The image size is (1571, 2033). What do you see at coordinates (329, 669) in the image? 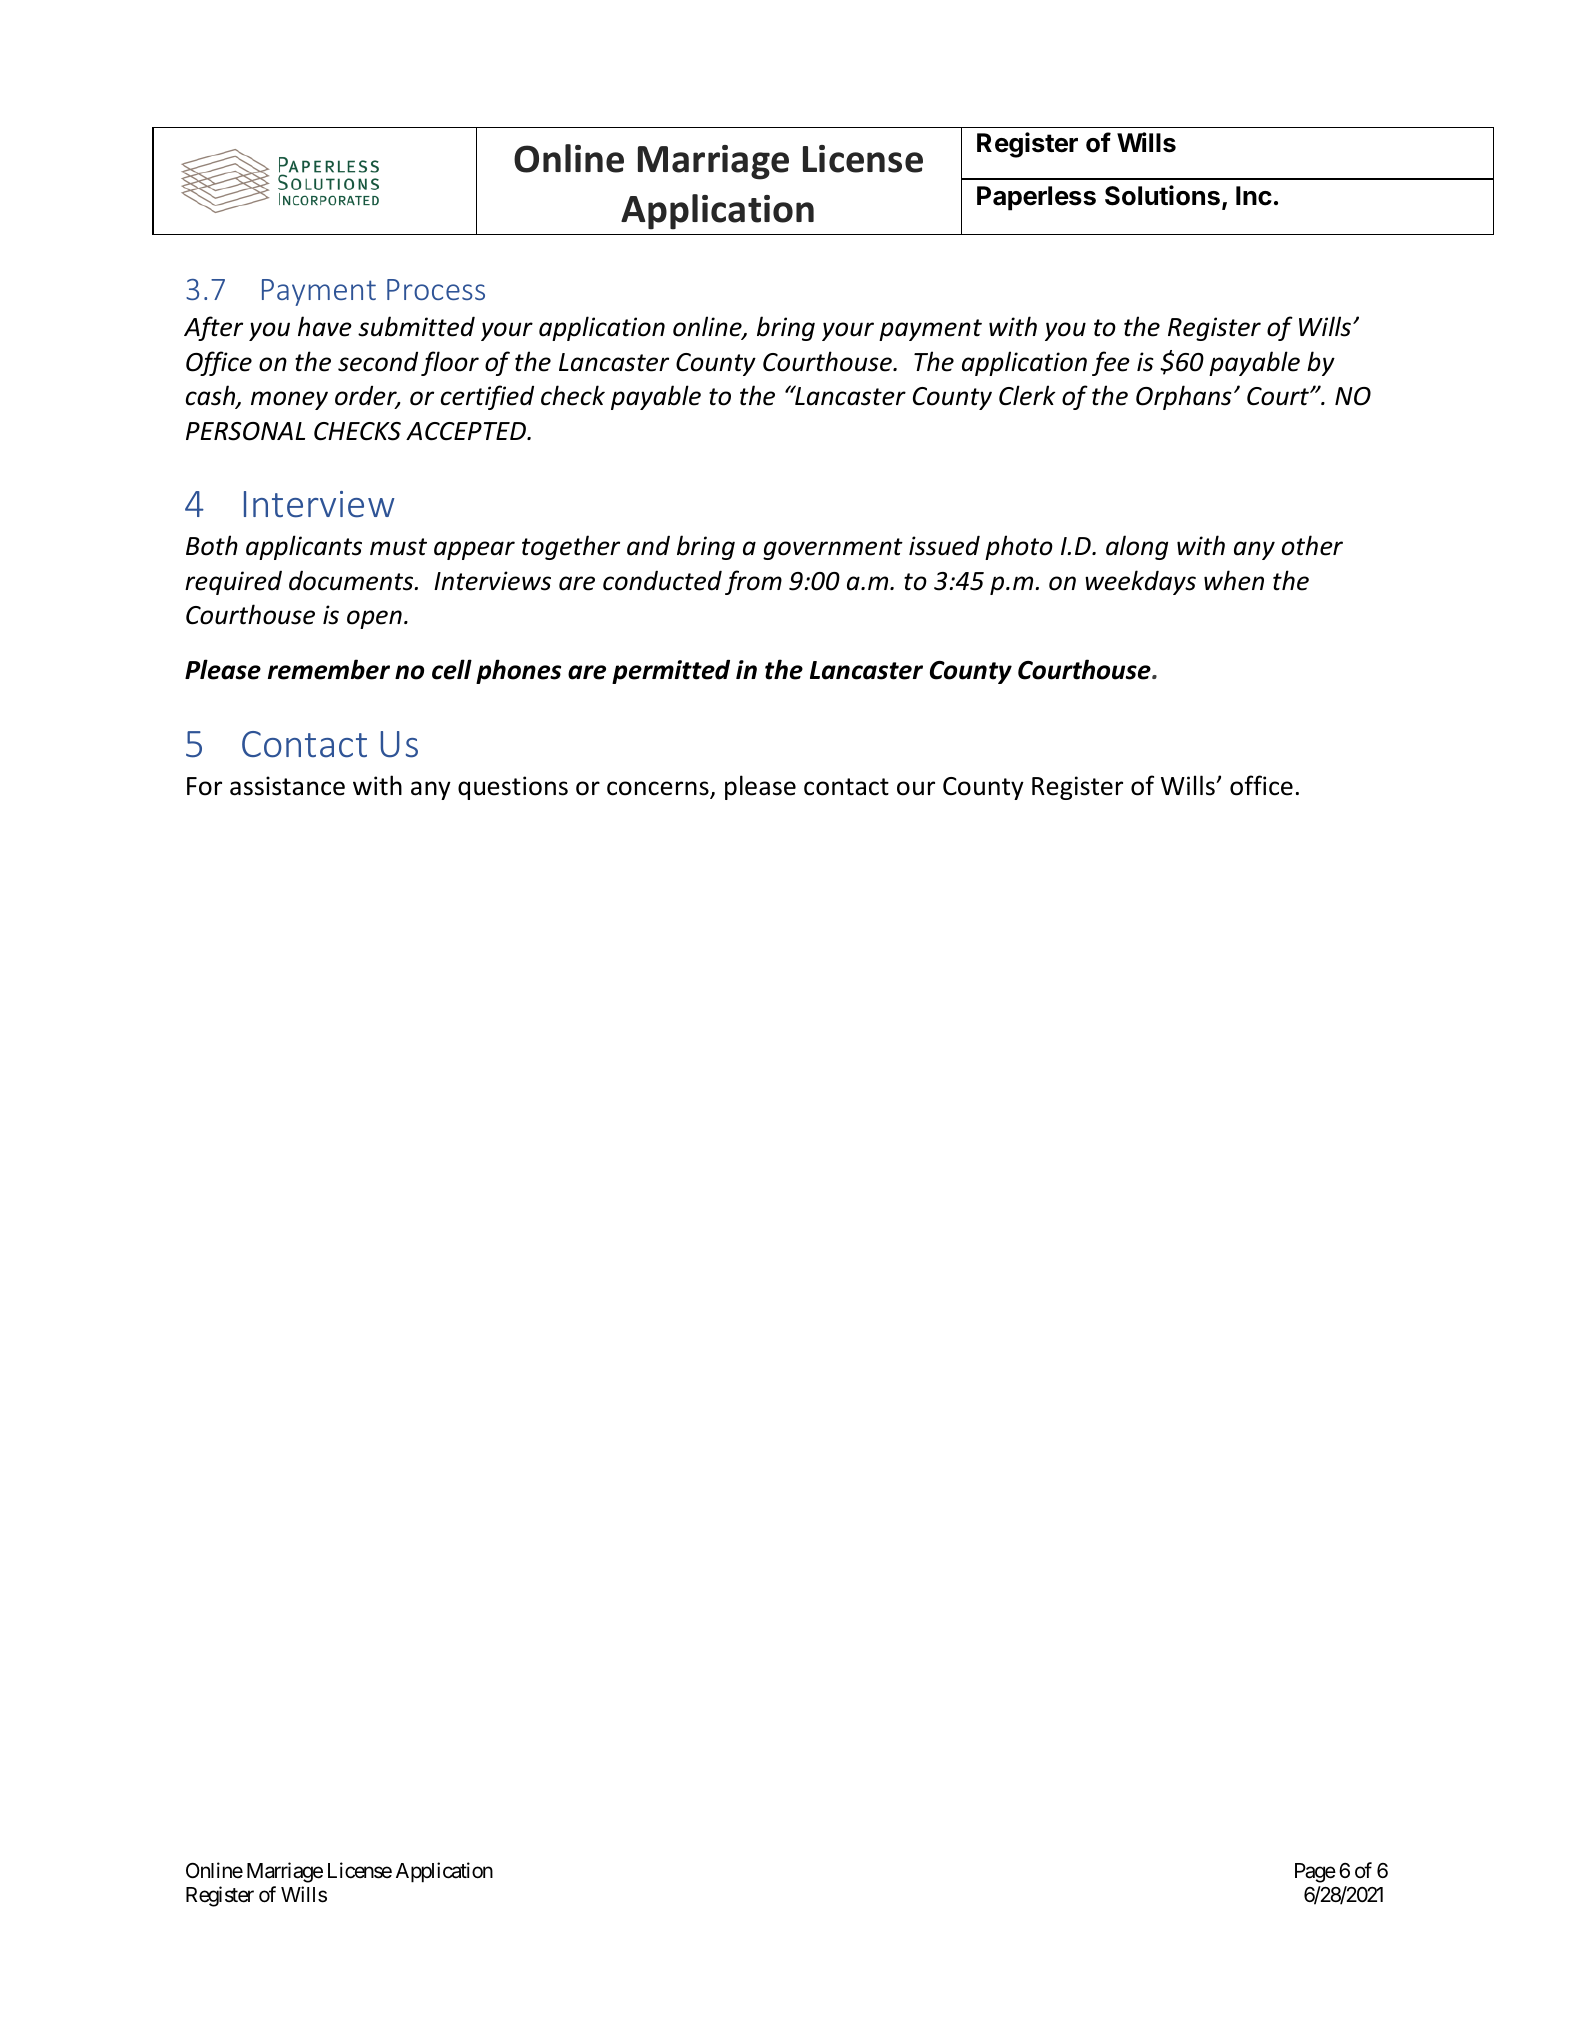
I see `remember` at bounding box center [329, 669].
